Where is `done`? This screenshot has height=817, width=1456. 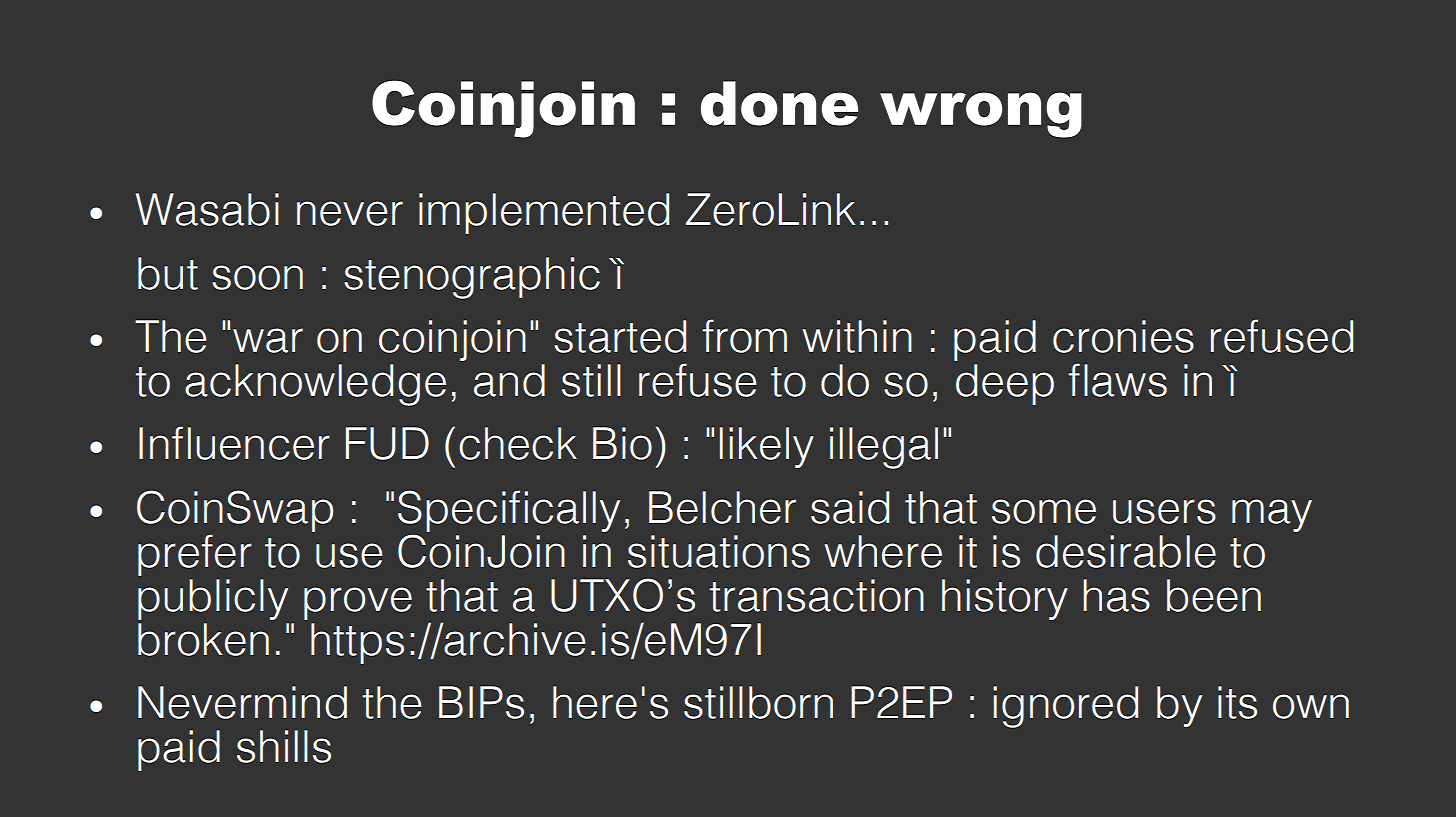
done is located at coordinates (779, 103).
